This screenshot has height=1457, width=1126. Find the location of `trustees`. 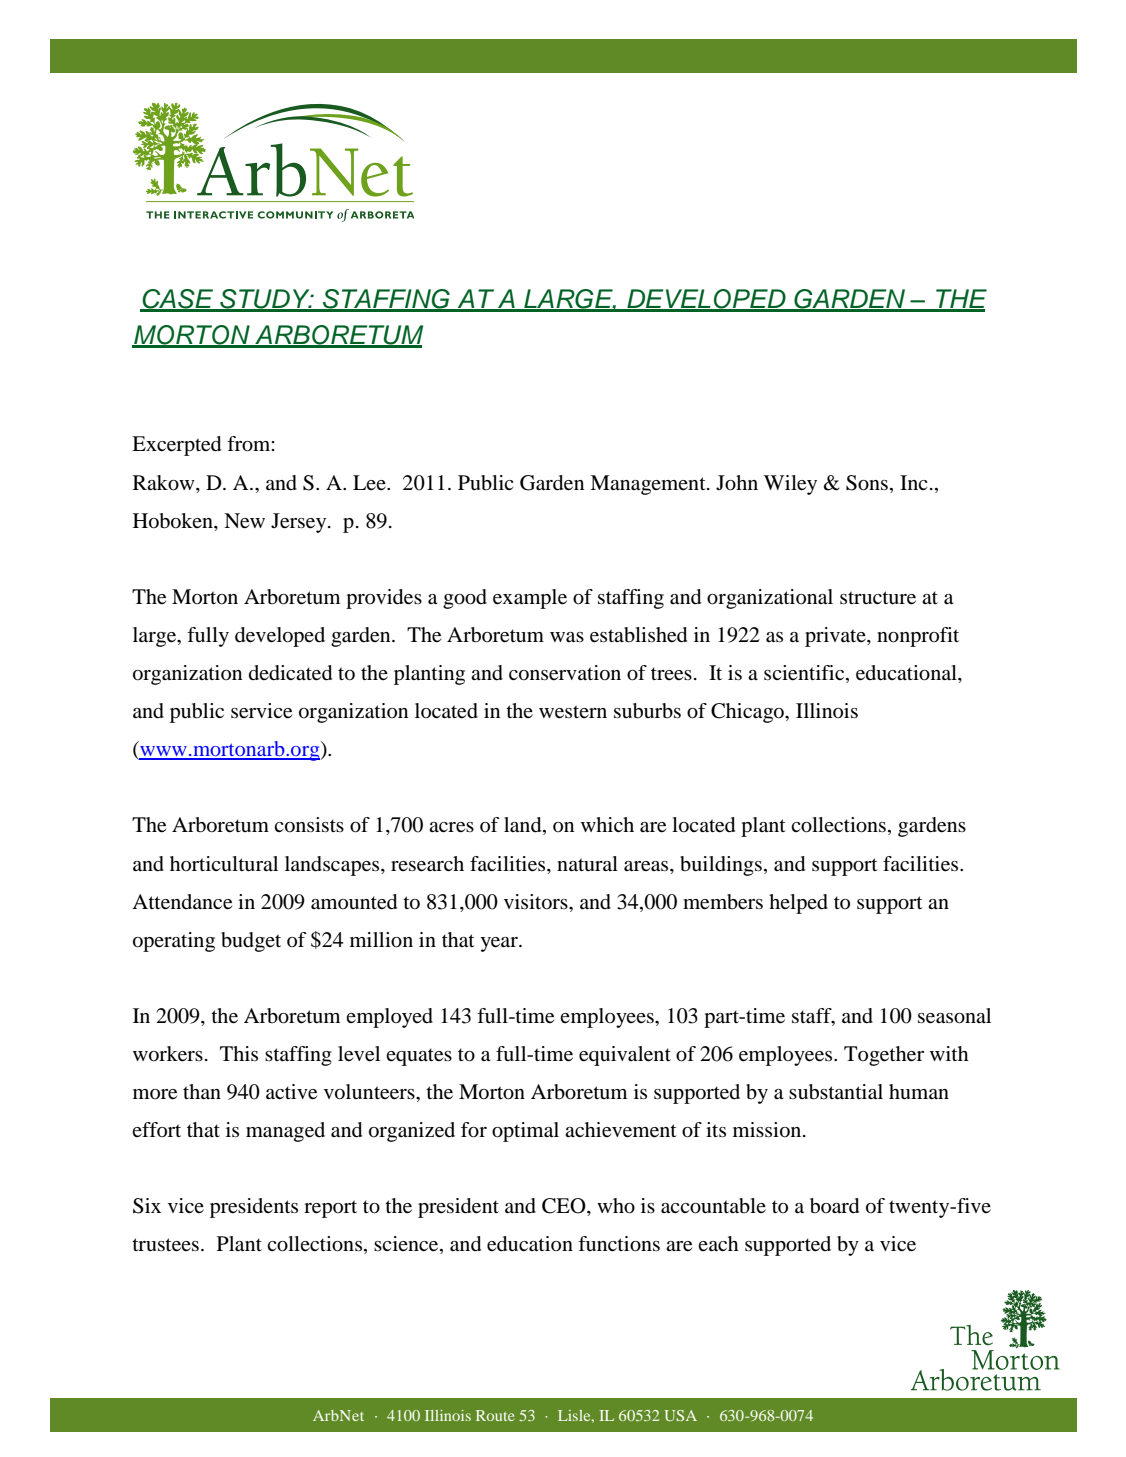

trustees is located at coordinates (165, 1245).
